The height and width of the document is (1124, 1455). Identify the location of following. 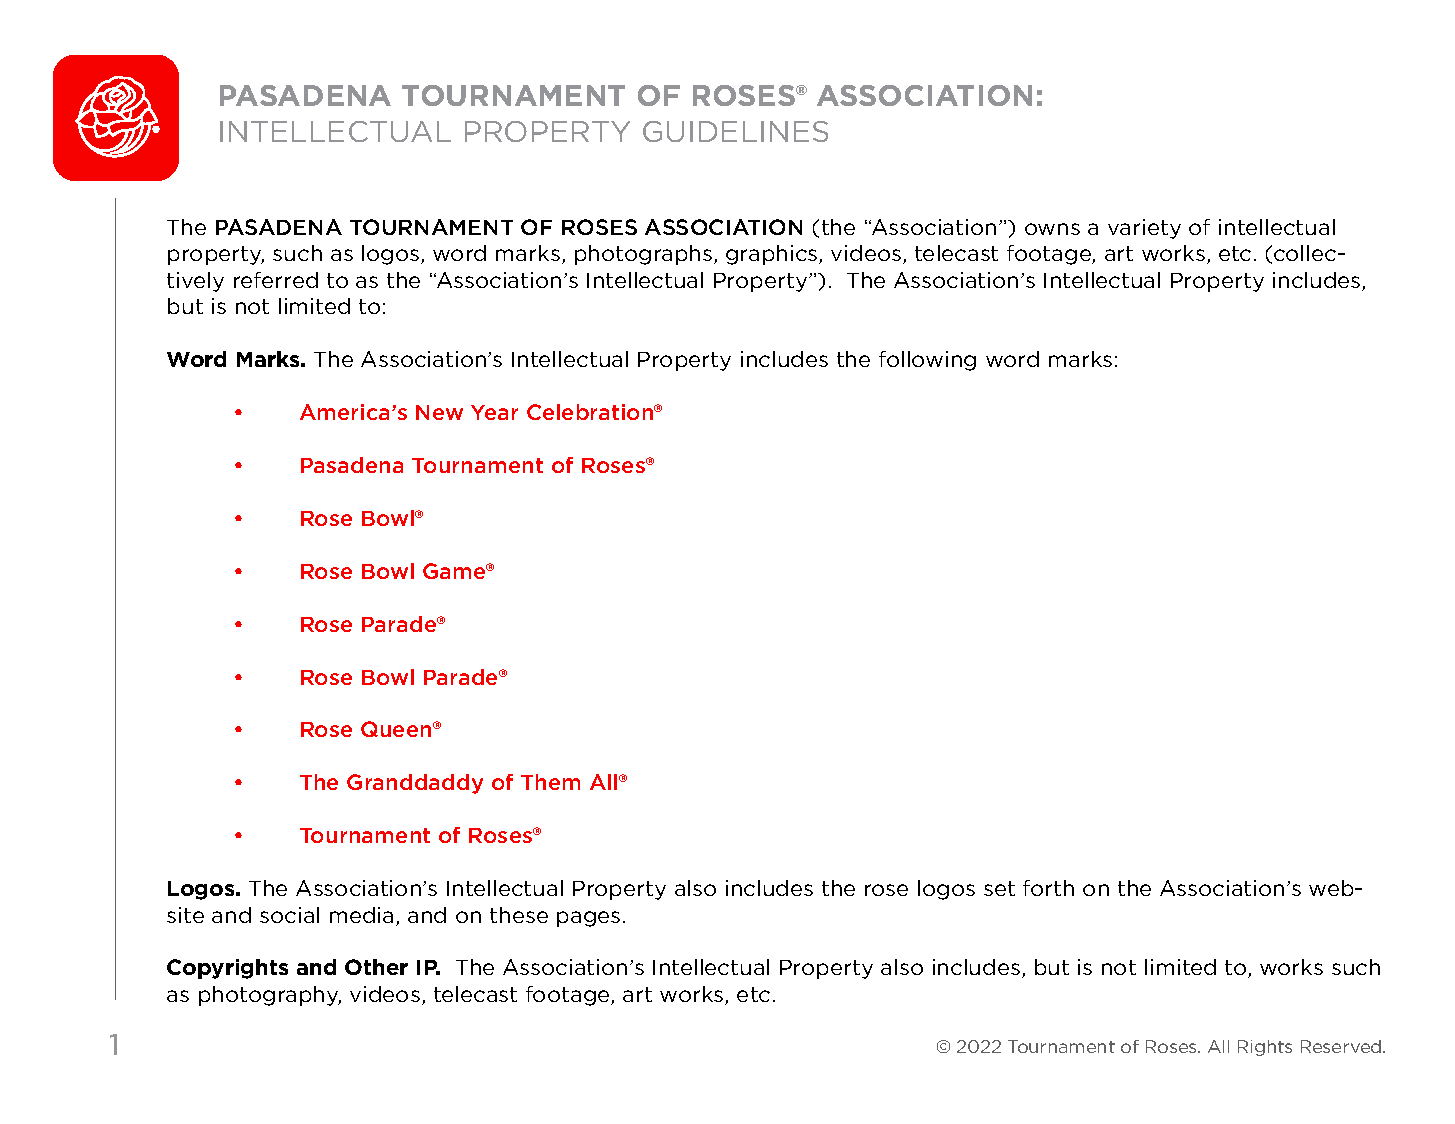
(927, 361).
